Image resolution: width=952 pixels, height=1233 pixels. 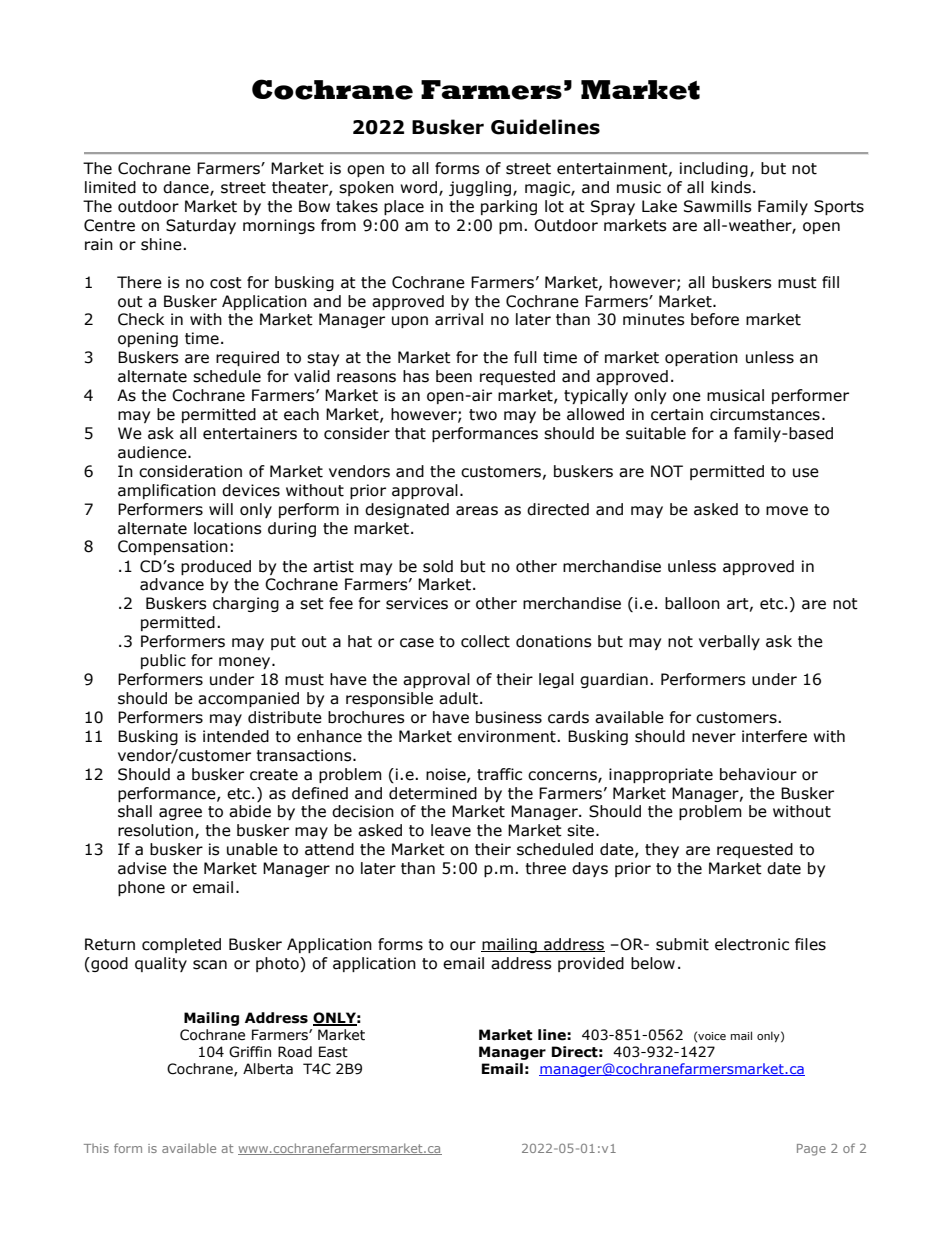 I want to click on East, so click(x=333, y=1052).
